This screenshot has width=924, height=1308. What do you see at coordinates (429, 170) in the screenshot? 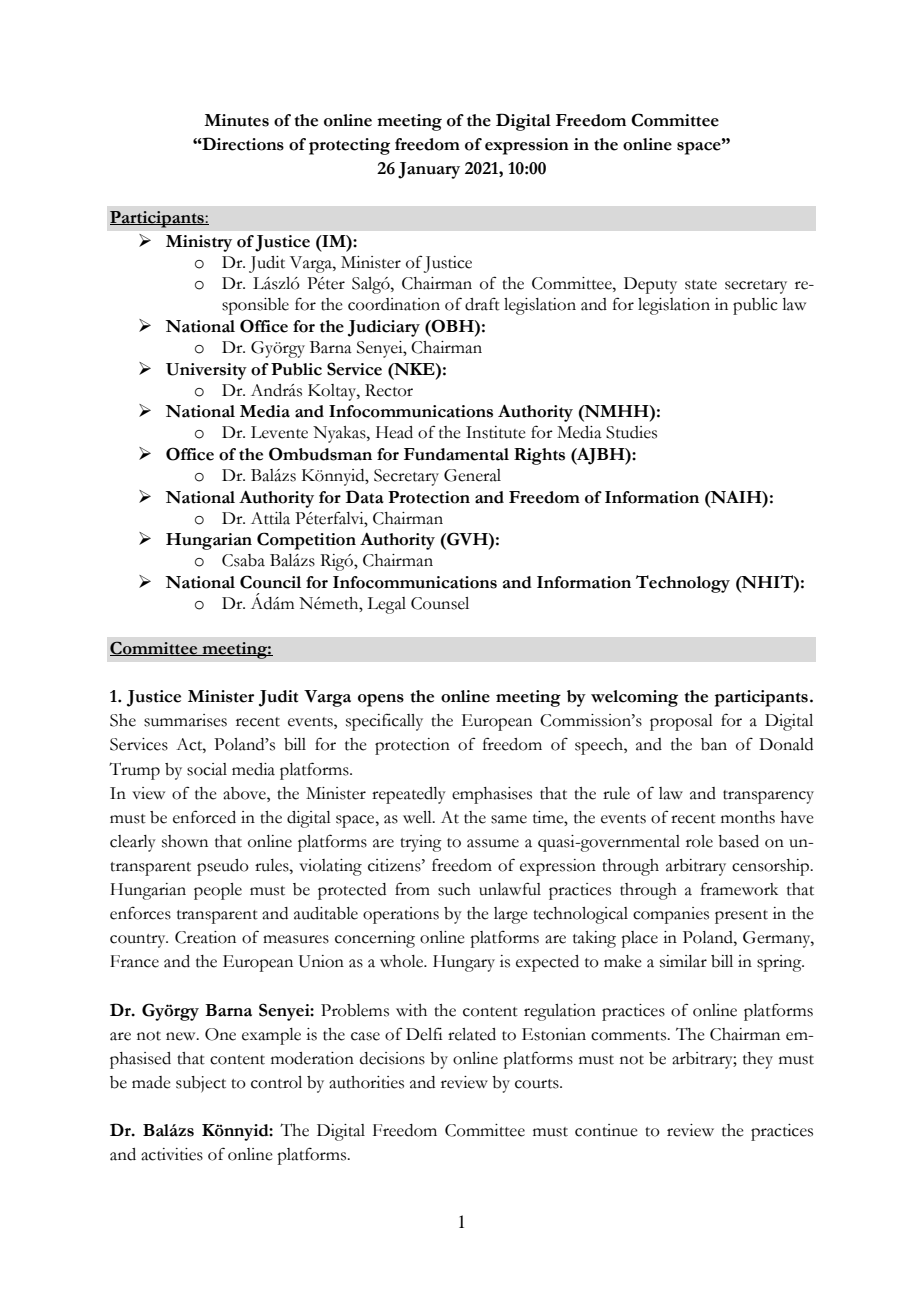
I see `January` at bounding box center [429, 170].
